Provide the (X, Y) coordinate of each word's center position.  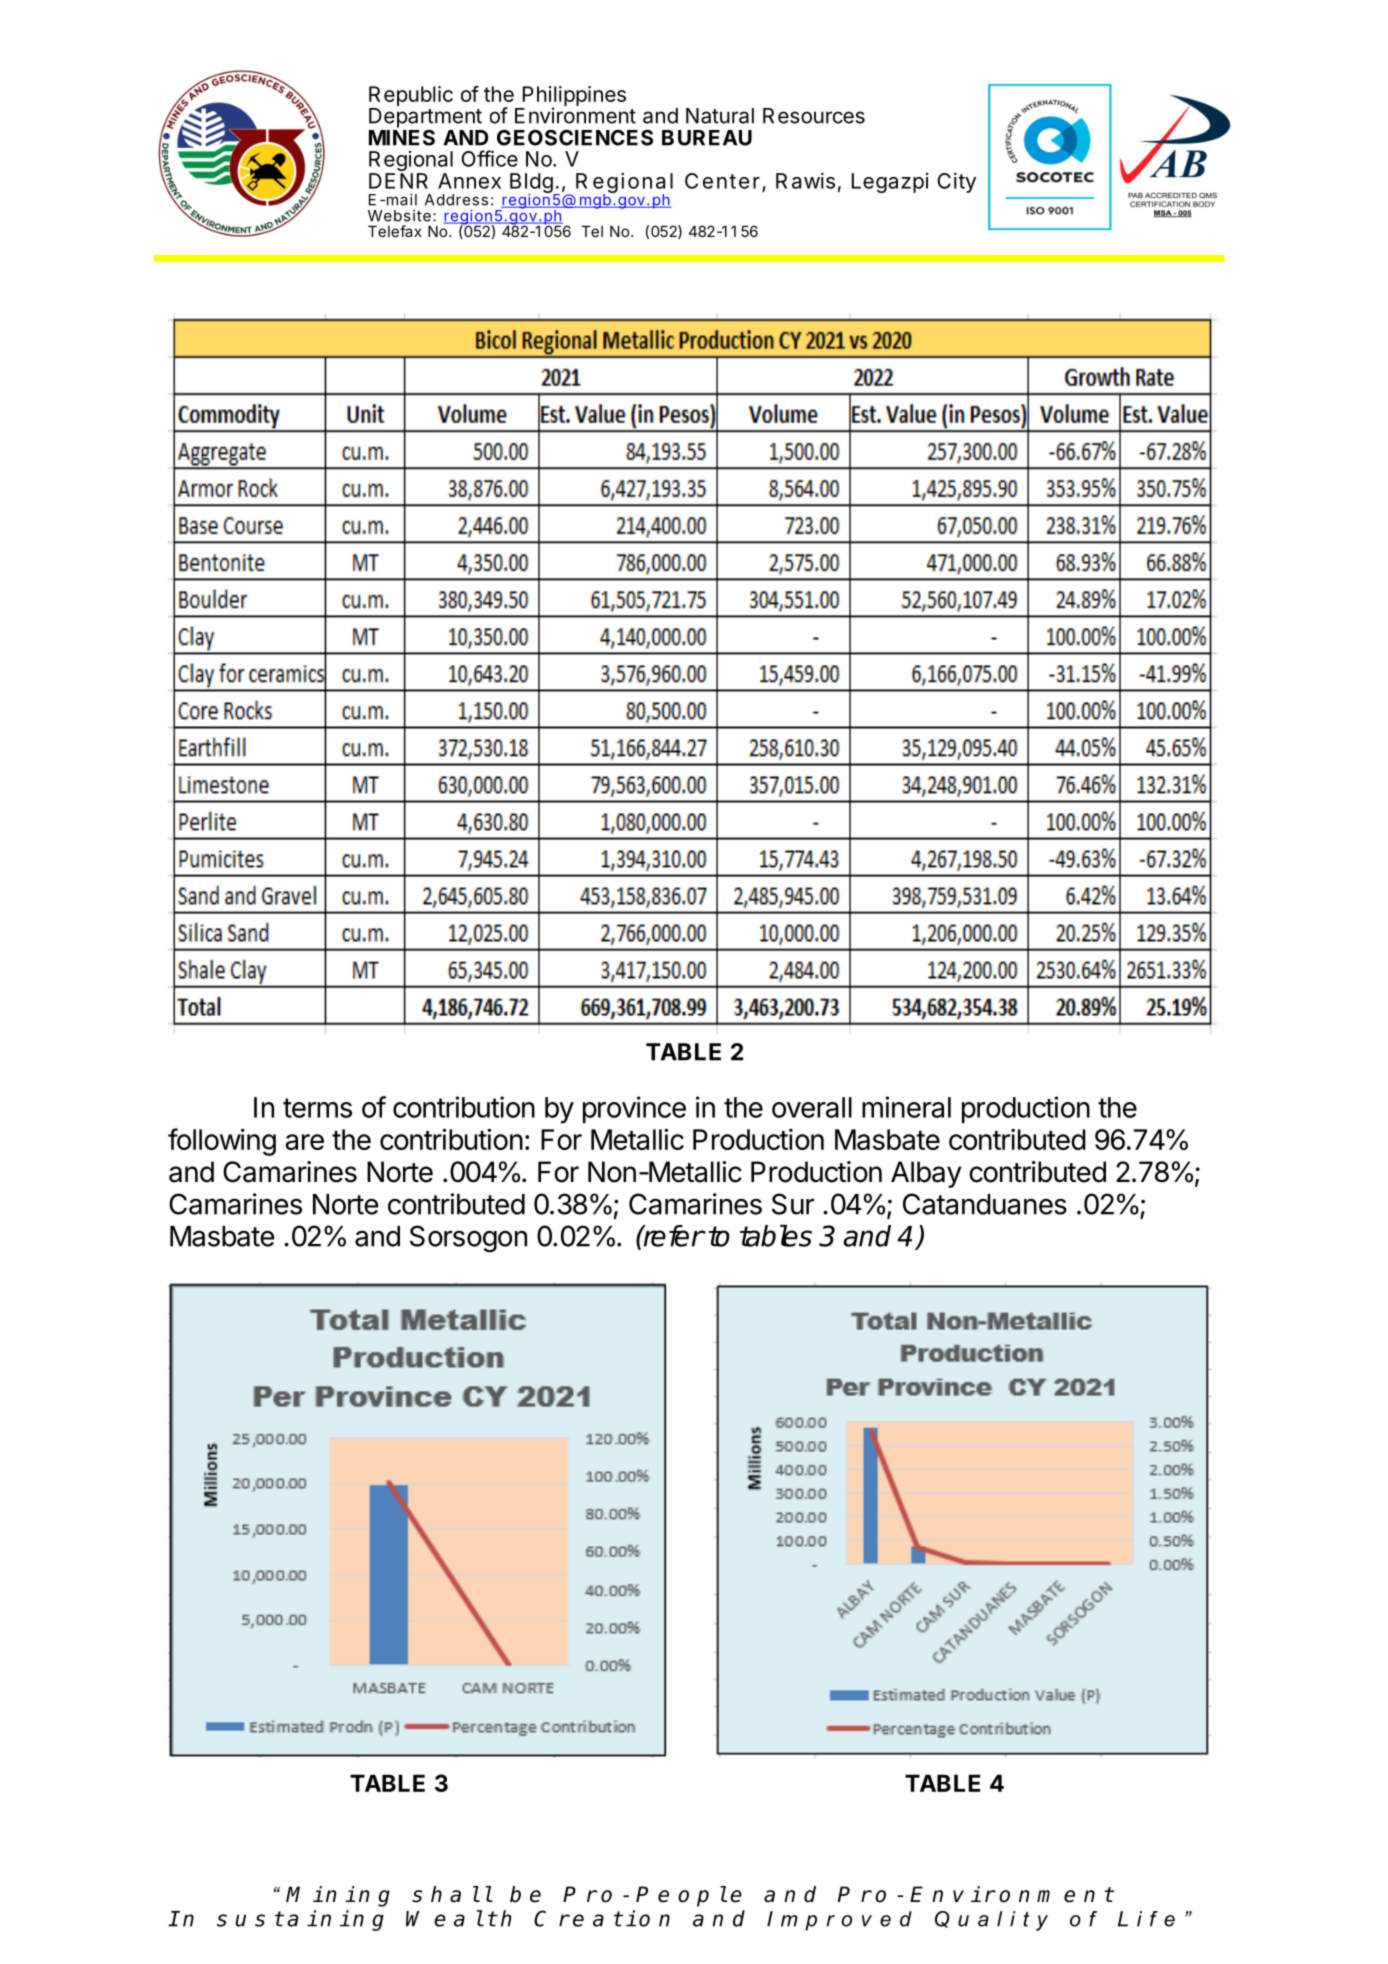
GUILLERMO (255, 727)
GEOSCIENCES (575, 137)
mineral (906, 1107)
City (956, 183)
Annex (469, 181)
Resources (814, 116)
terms (317, 1108)
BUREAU (707, 138)
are (304, 1142)
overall (812, 1107)
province (634, 1110)
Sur (793, 1204)
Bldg (532, 184)
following (222, 1142)
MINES (402, 136)
